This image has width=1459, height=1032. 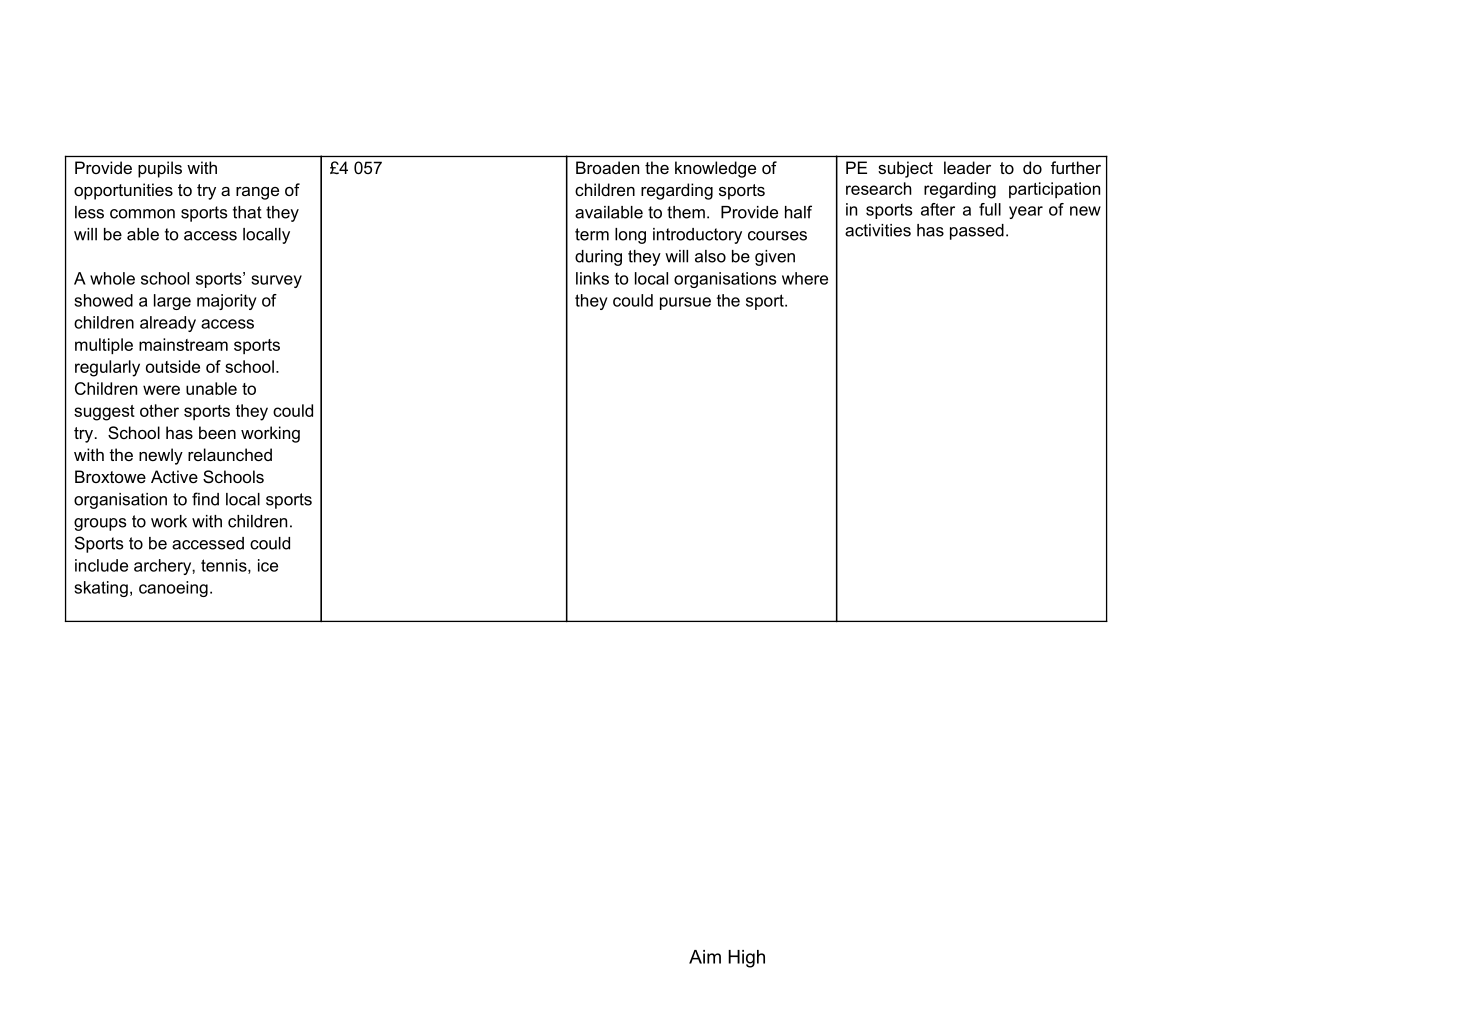 I want to click on Aim, so click(x=705, y=957).
